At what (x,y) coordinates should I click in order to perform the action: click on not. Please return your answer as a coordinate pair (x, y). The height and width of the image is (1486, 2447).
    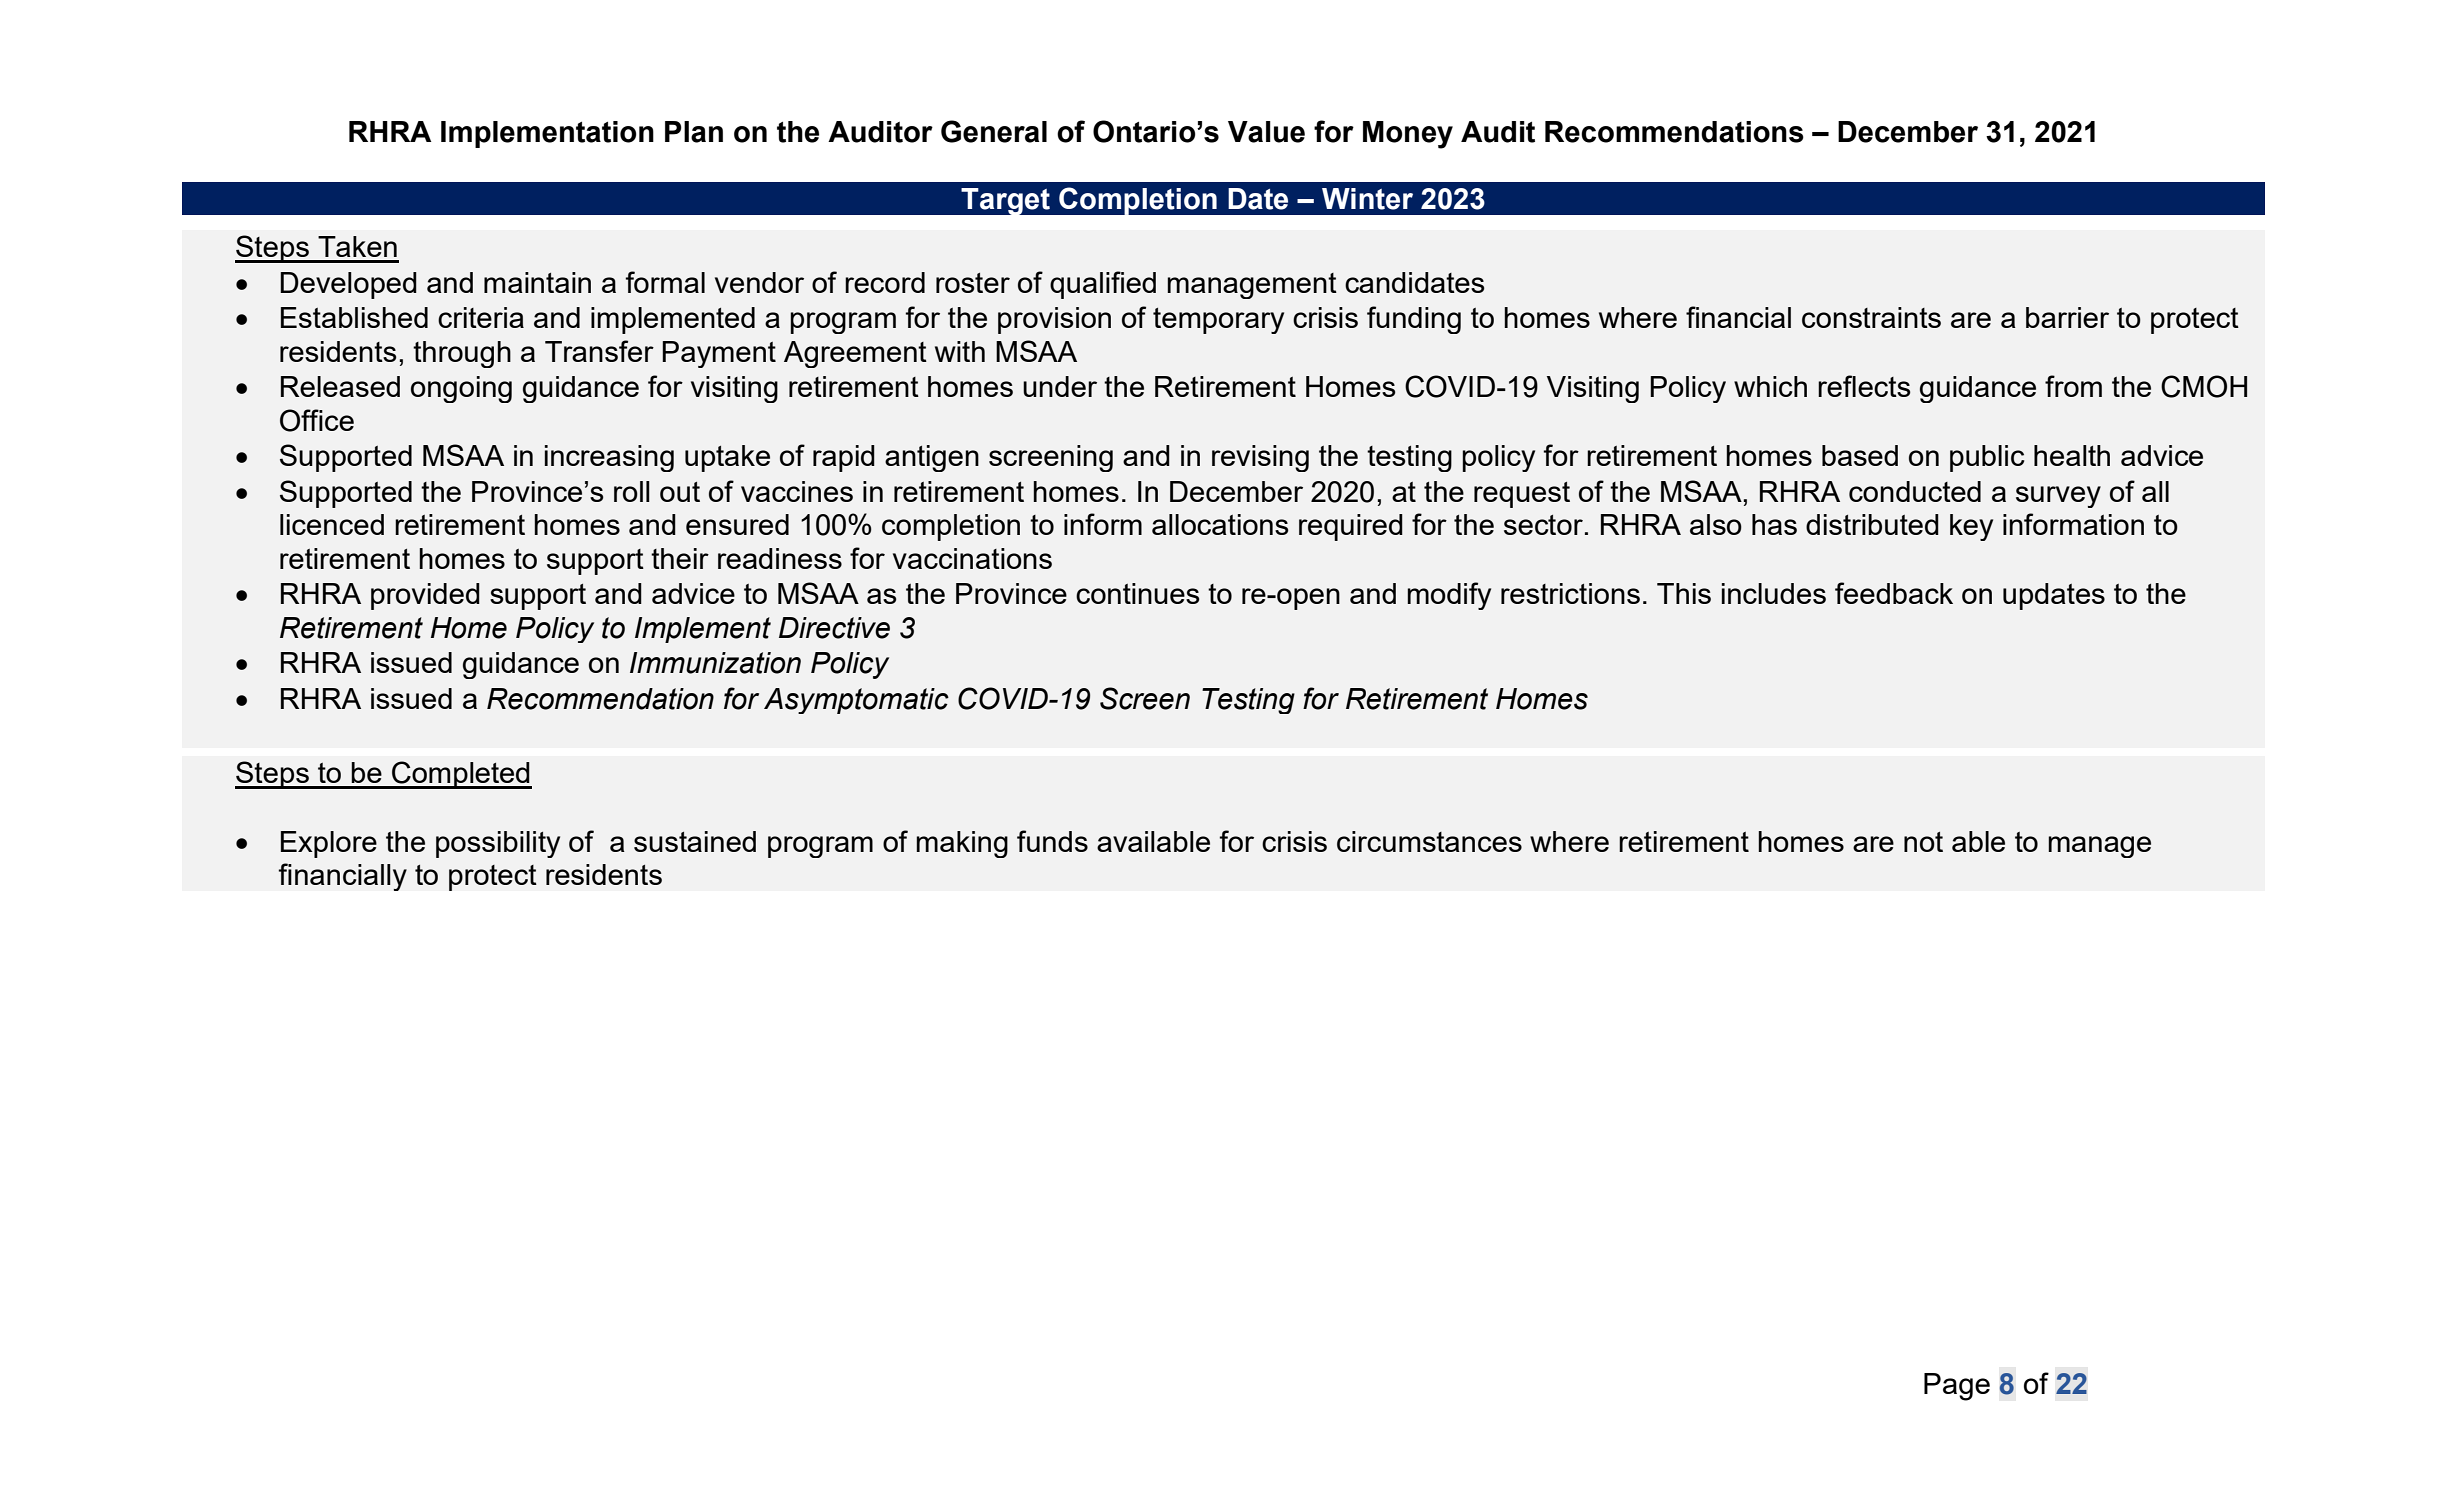
    Looking at the image, I should click on (1923, 842).
